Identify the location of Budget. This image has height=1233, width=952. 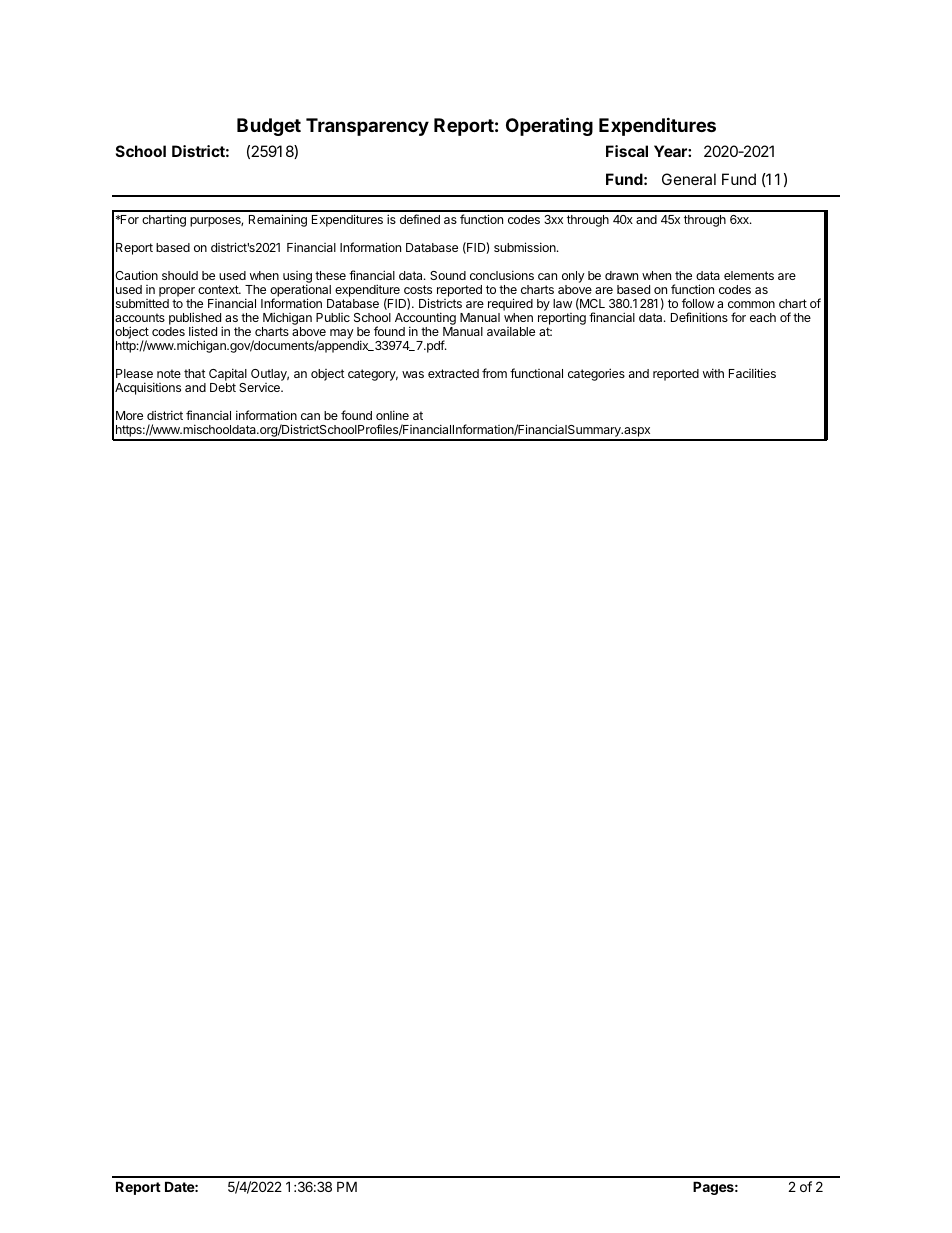
(269, 127).
